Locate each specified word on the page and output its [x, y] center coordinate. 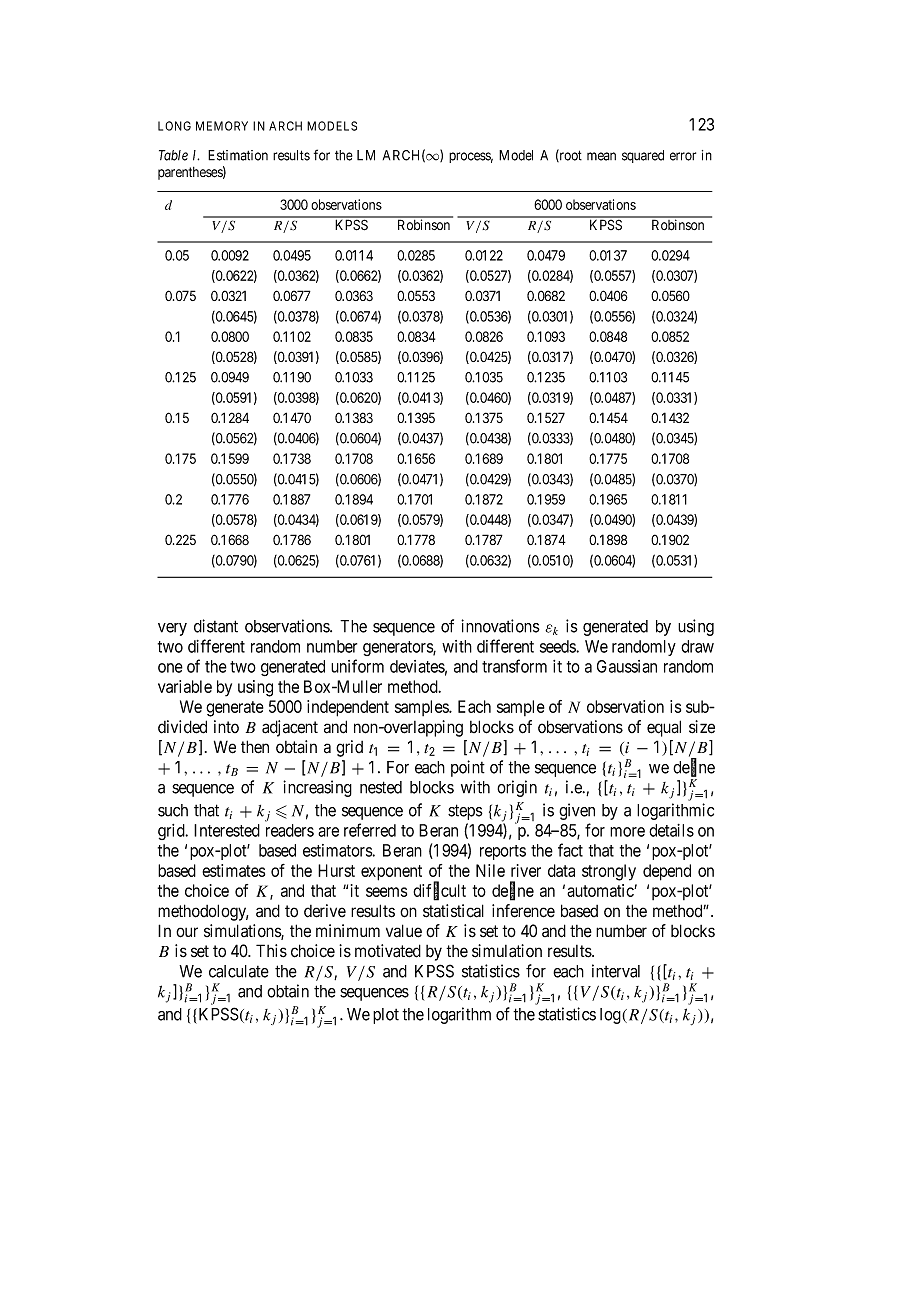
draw [697, 646]
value [404, 931]
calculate [239, 971]
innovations [500, 626]
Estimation [238, 155]
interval [616, 971]
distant [216, 626]
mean [601, 156]
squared [643, 156]
